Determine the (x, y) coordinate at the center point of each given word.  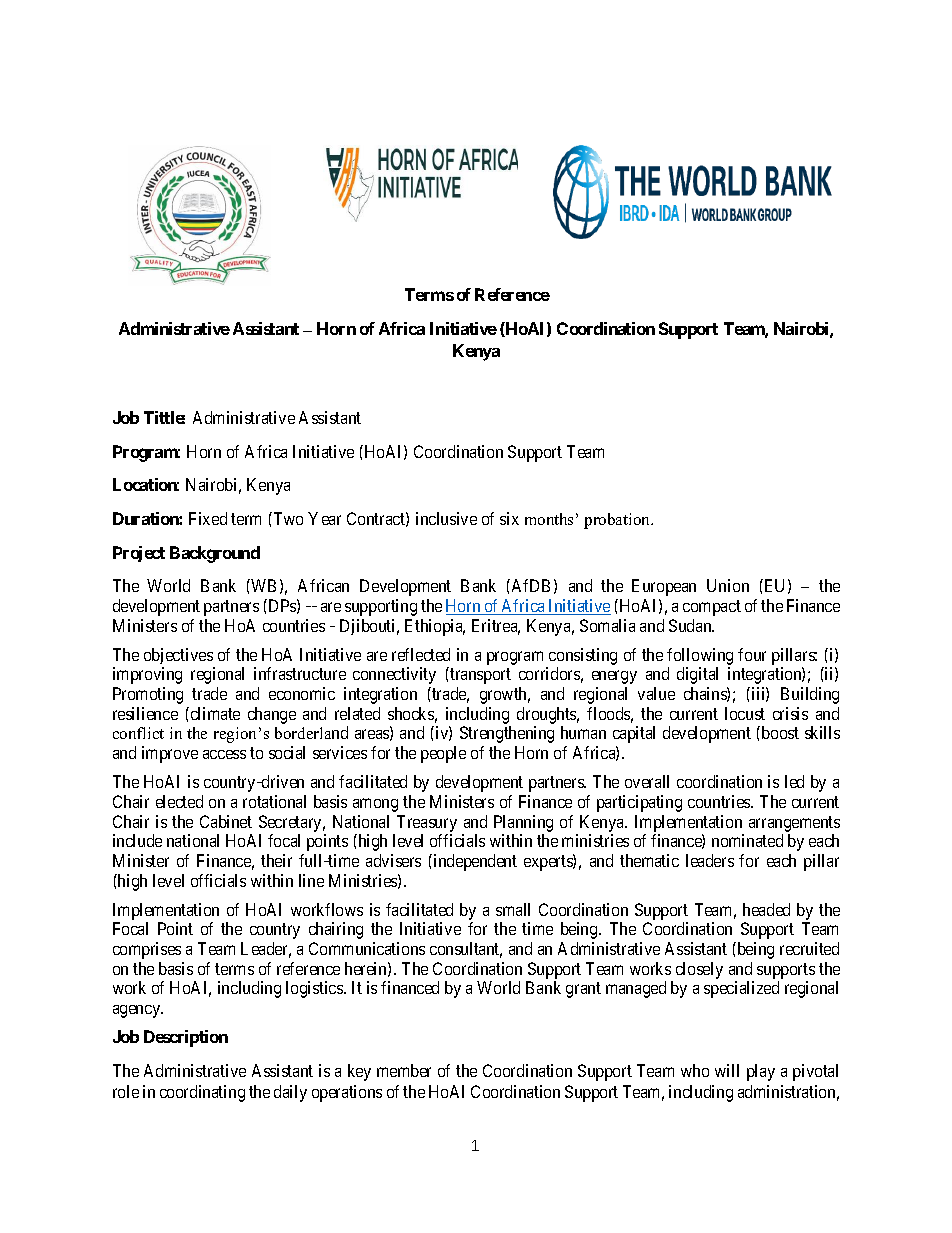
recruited (809, 948)
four (752, 654)
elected (179, 801)
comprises (147, 950)
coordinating (202, 1093)
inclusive (446, 518)
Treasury (427, 823)
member (404, 1070)
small (513, 909)
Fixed (208, 518)
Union (728, 585)
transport (480, 676)
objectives (178, 656)
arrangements (794, 824)
